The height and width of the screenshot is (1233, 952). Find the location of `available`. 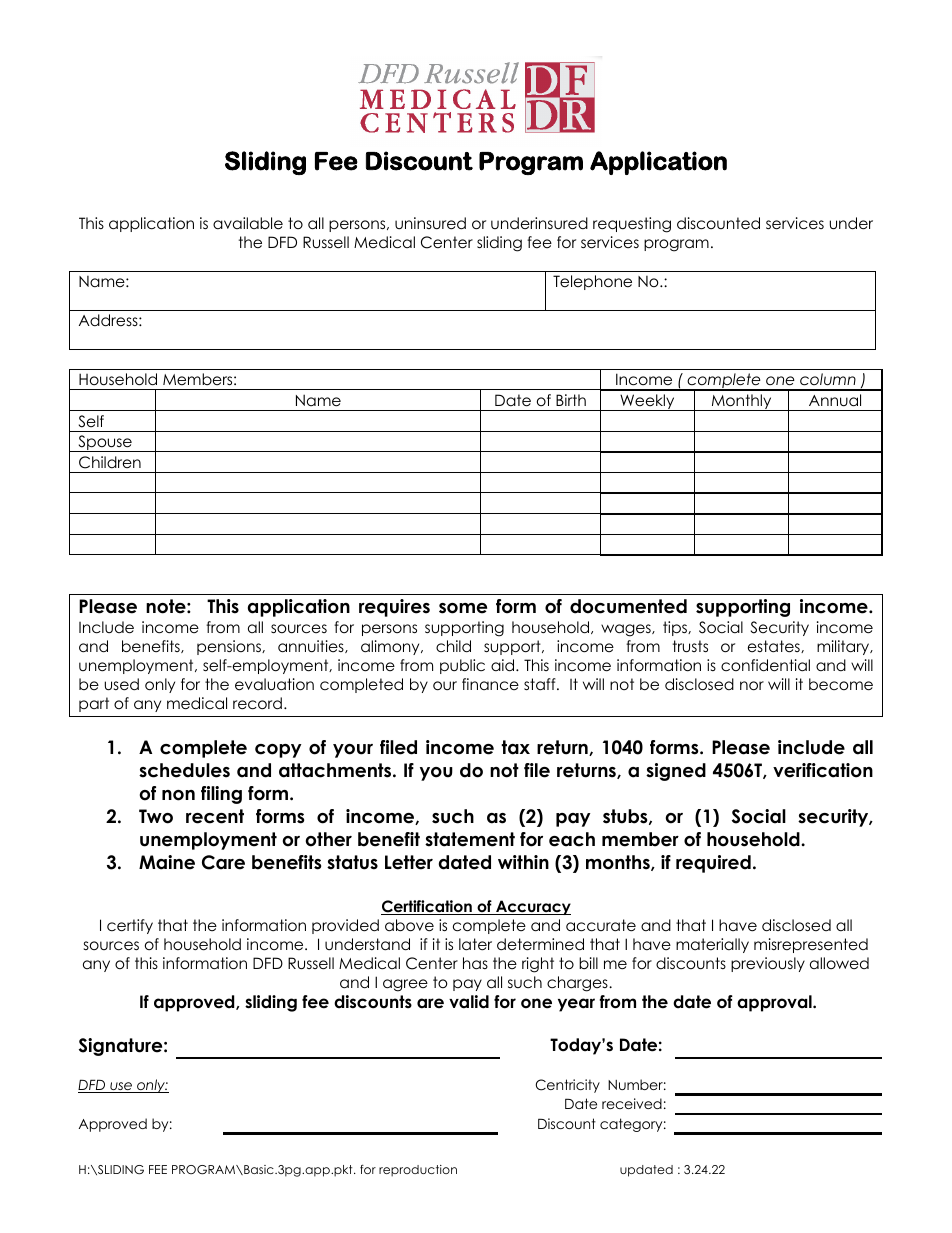

available is located at coordinates (248, 223).
